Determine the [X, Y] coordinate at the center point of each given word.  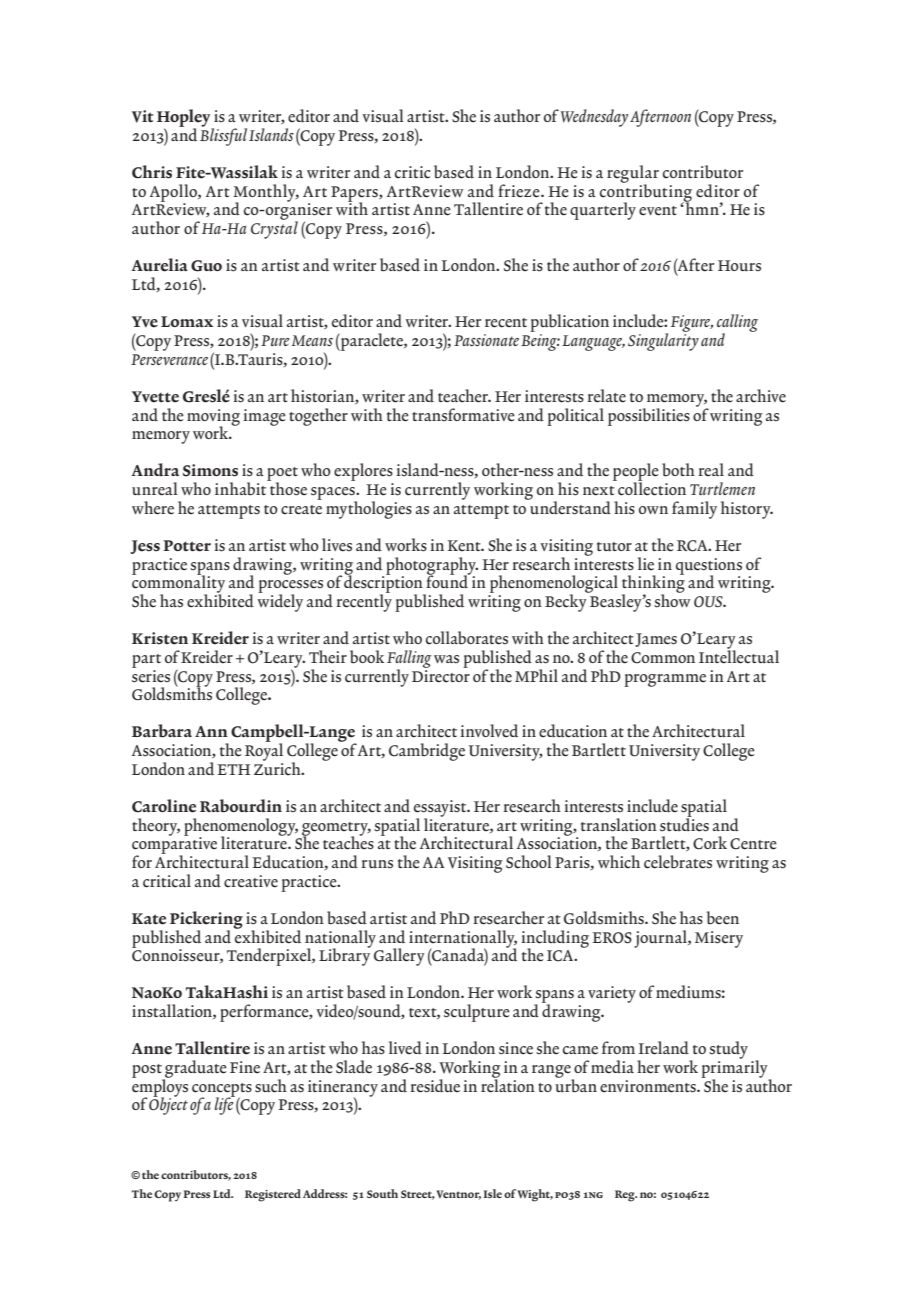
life [225, 1105]
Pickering [206, 921]
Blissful [223, 136]
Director [441, 675]
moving [213, 418]
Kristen [160, 638]
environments [649, 1086]
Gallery [399, 957]
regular [633, 175]
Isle [492, 1193]
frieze [520, 191]
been [723, 918]
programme [665, 680]
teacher [464, 396]
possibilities [649, 417]
